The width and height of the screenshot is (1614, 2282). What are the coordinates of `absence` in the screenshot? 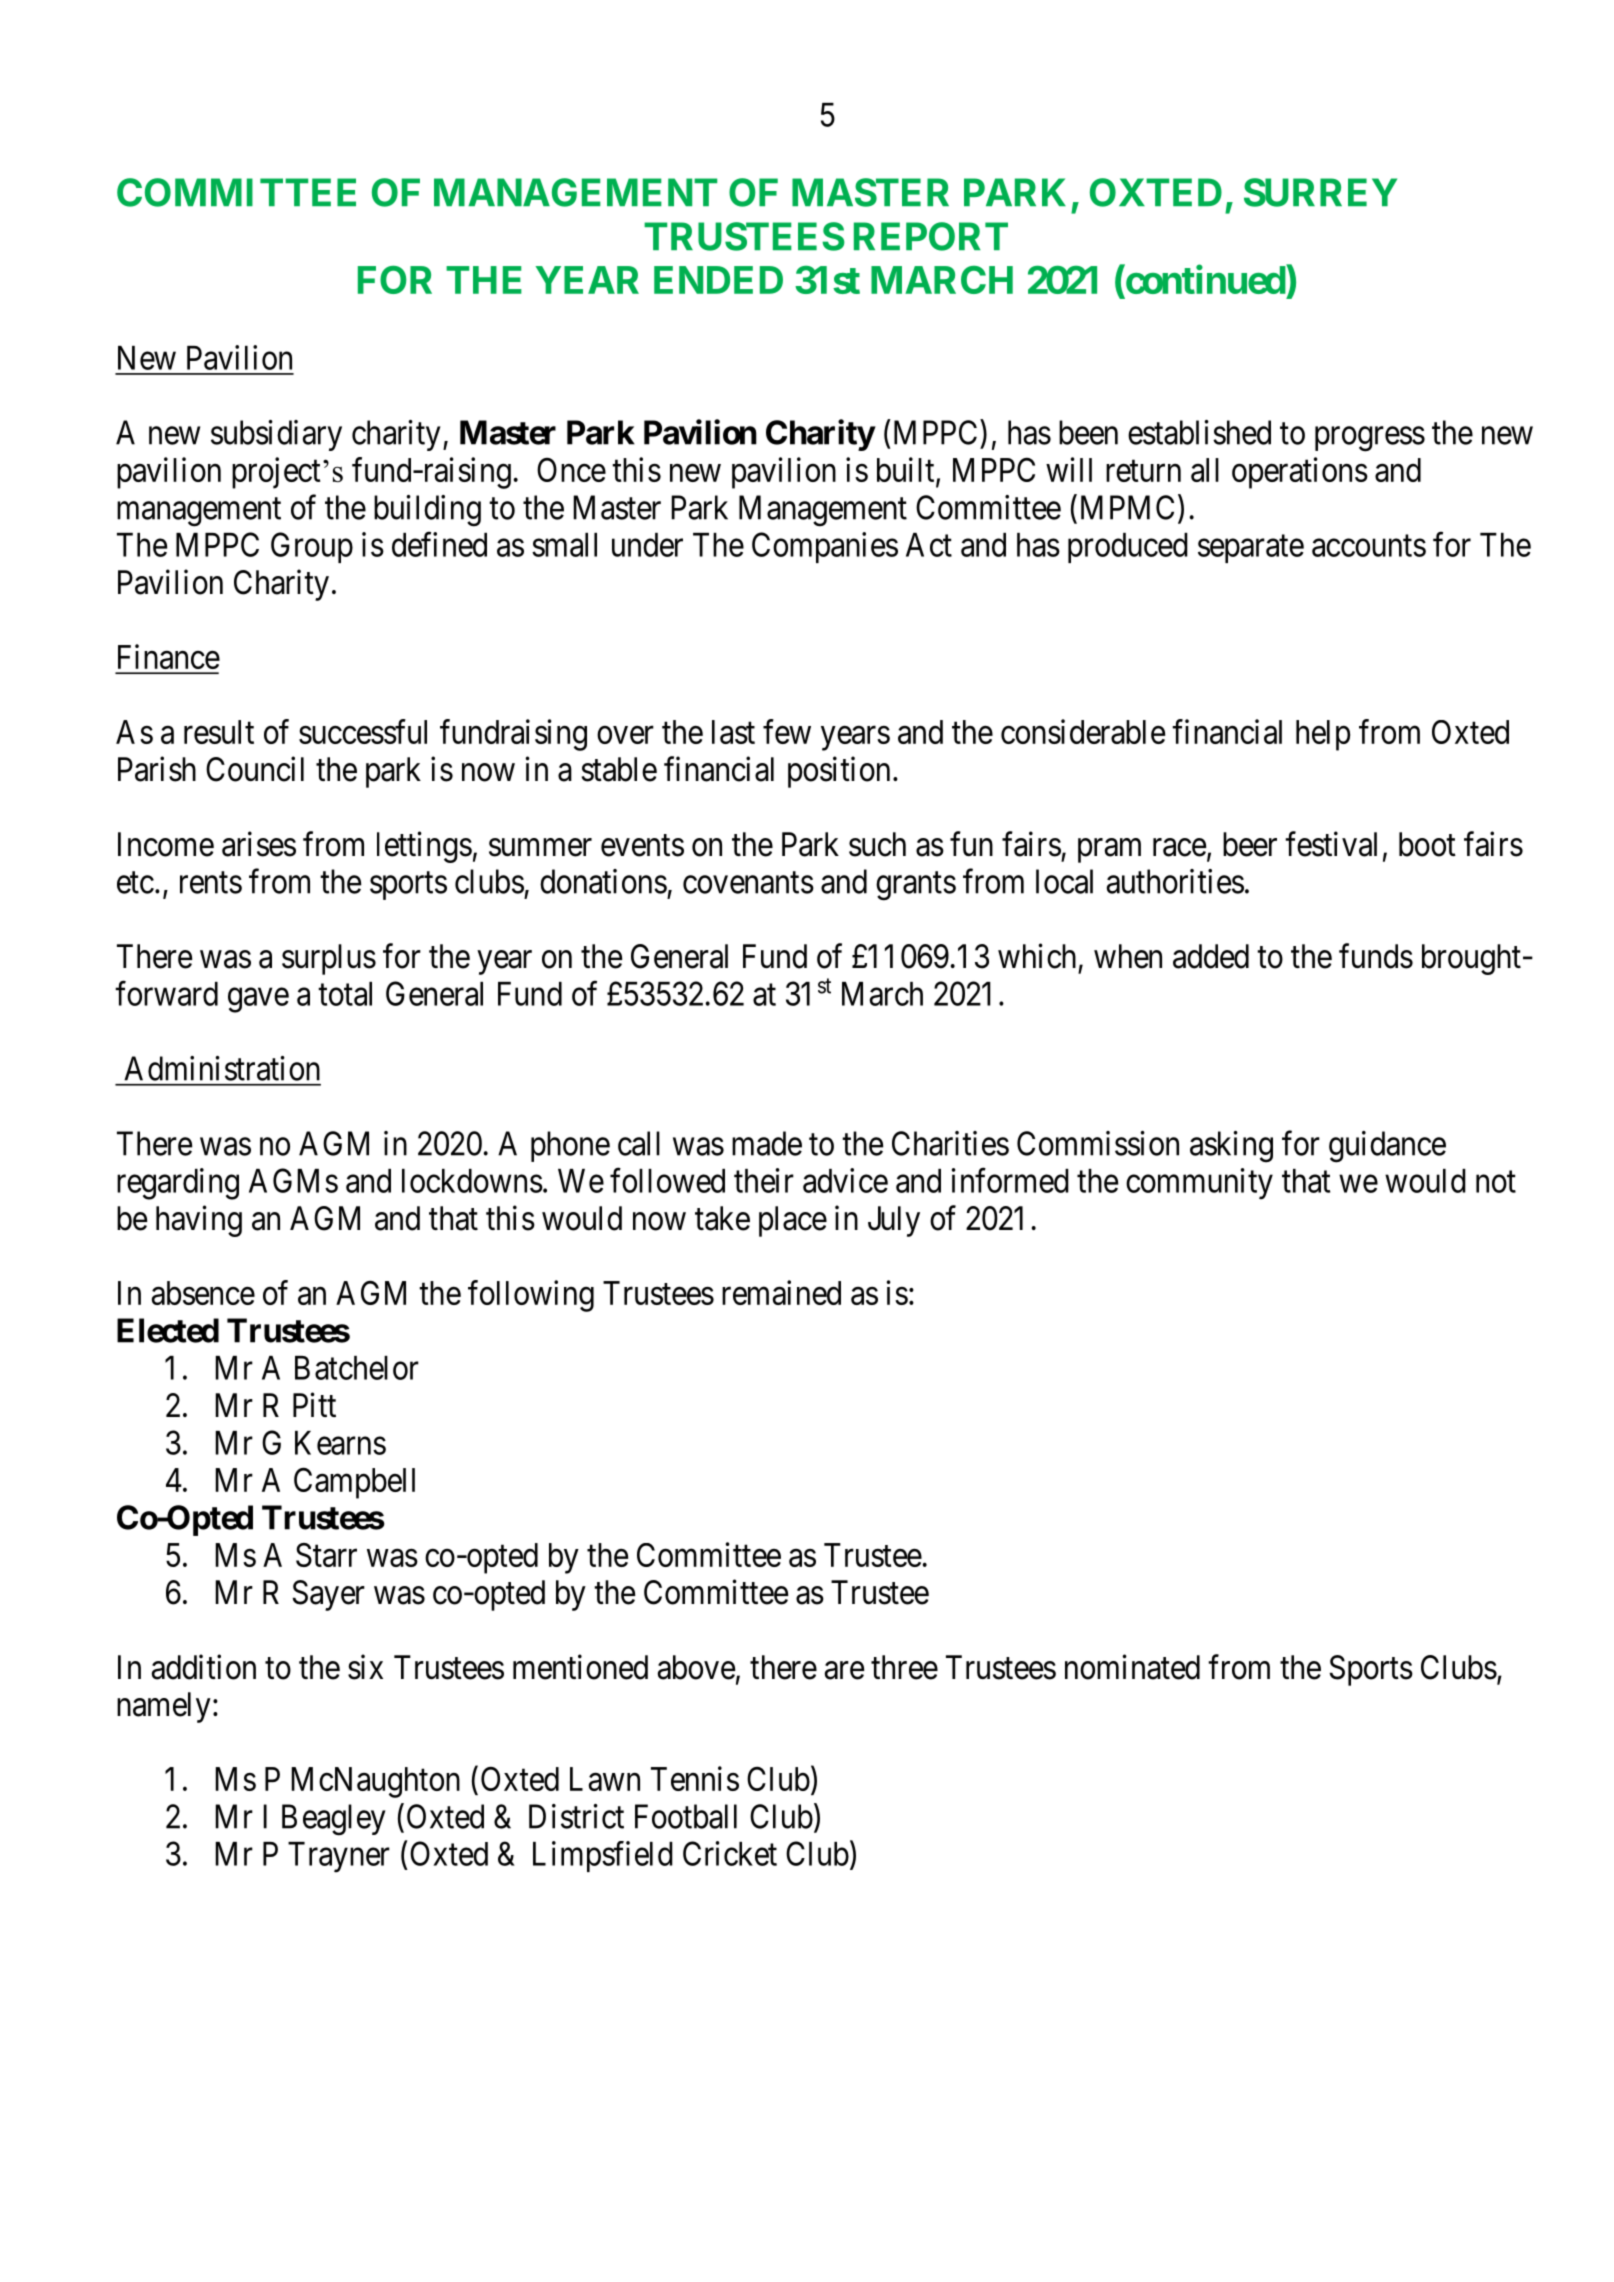 It's located at (203, 1293).
